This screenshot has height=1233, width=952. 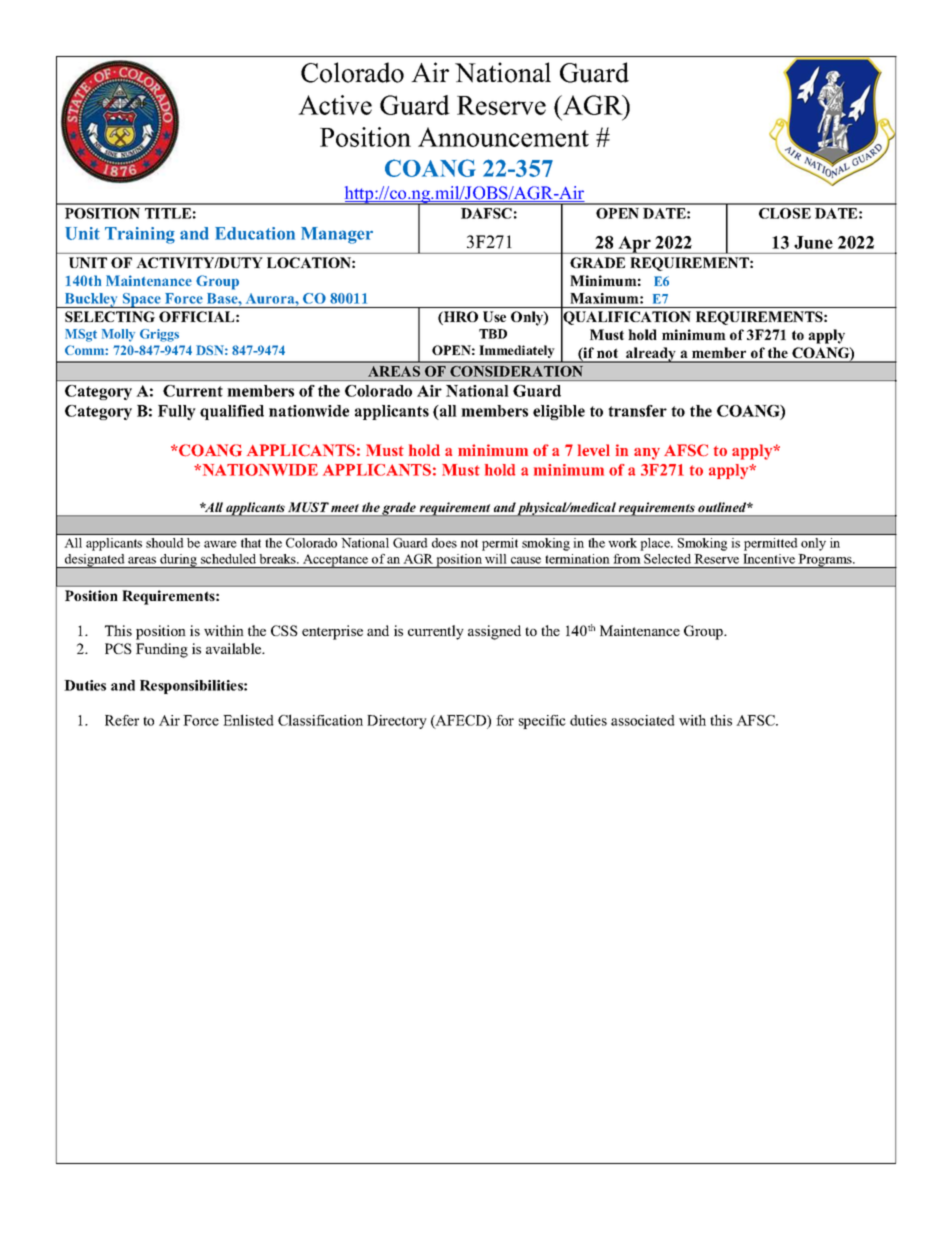 What do you see at coordinates (785, 213) in the screenshot?
I see `CLOSE` at bounding box center [785, 213].
